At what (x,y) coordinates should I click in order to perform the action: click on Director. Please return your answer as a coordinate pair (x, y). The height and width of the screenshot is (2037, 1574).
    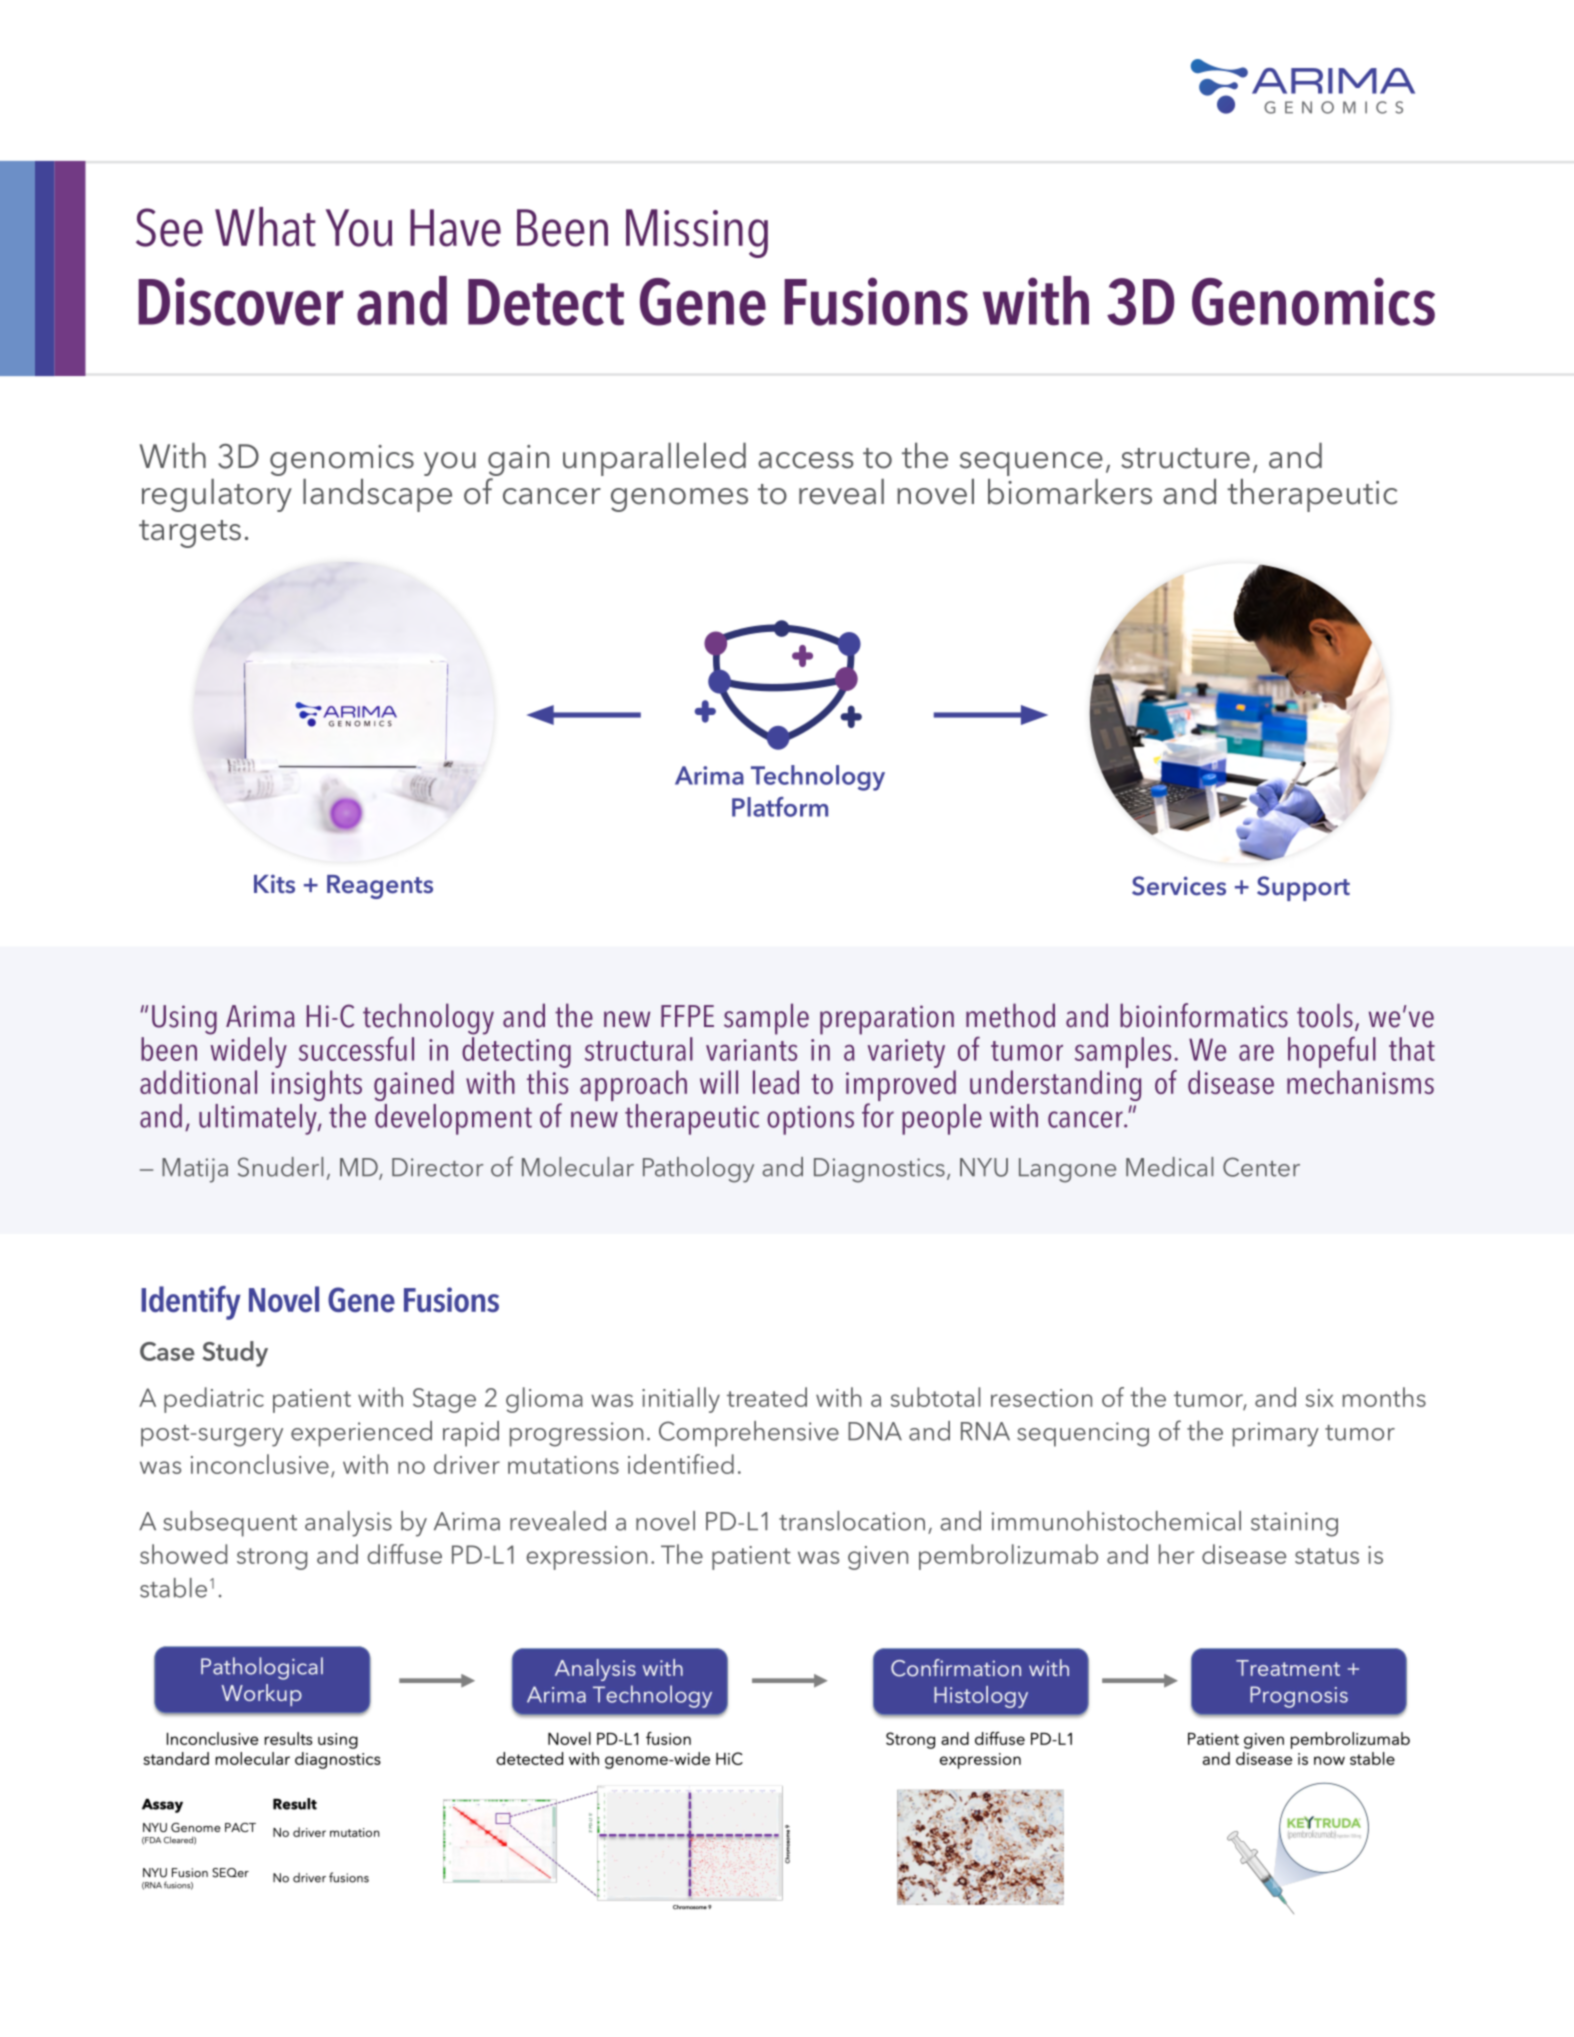
    Looking at the image, I should click on (437, 1167).
